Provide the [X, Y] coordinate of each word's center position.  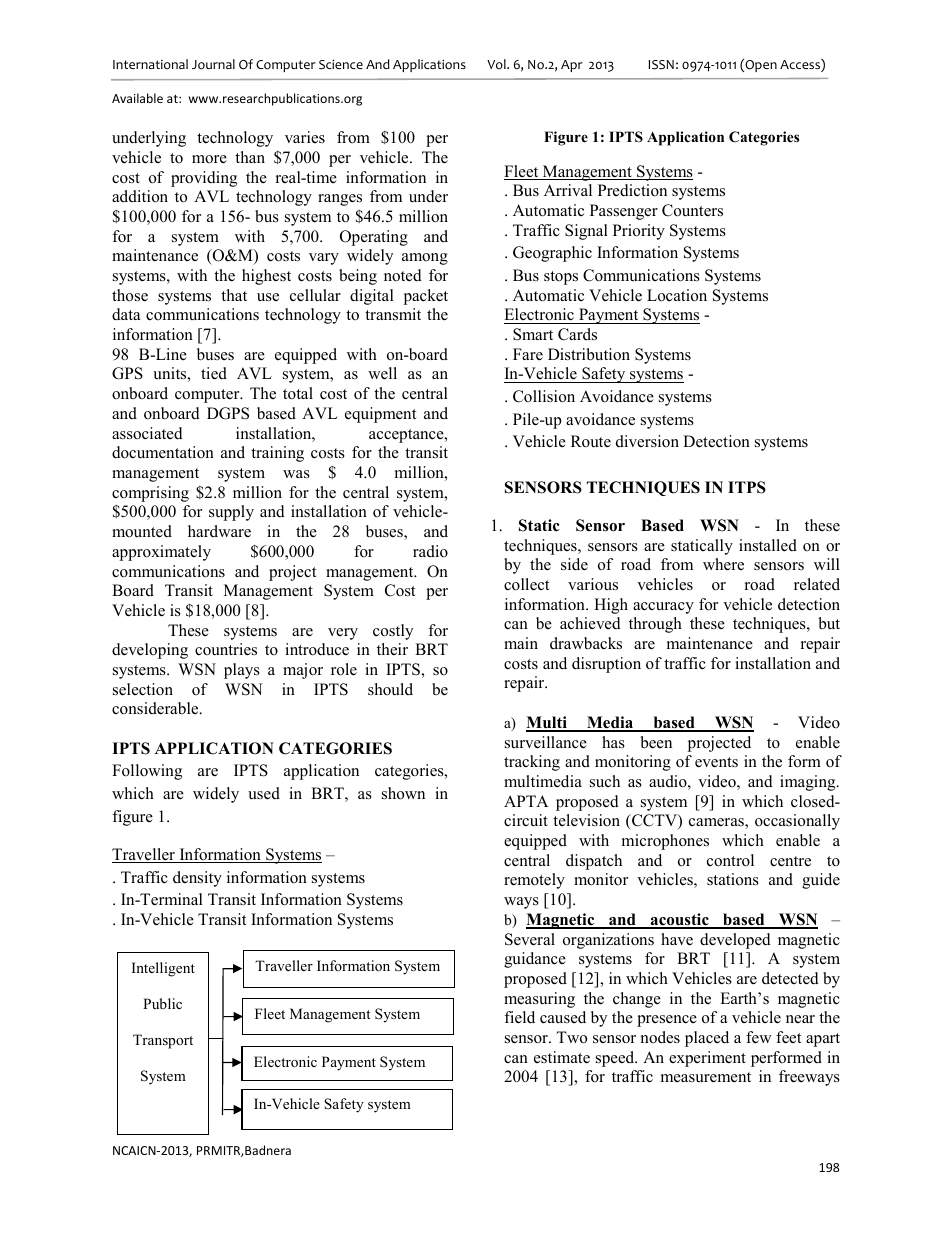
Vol [497, 64]
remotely [534, 881]
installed [768, 545]
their [392, 649]
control [730, 860]
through [655, 625]
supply [231, 513]
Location [677, 295]
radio [430, 551]
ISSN [661, 65]
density [197, 879]
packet [426, 297]
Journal [213, 64]
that [234, 295]
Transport [163, 1041]
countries [226, 649]
